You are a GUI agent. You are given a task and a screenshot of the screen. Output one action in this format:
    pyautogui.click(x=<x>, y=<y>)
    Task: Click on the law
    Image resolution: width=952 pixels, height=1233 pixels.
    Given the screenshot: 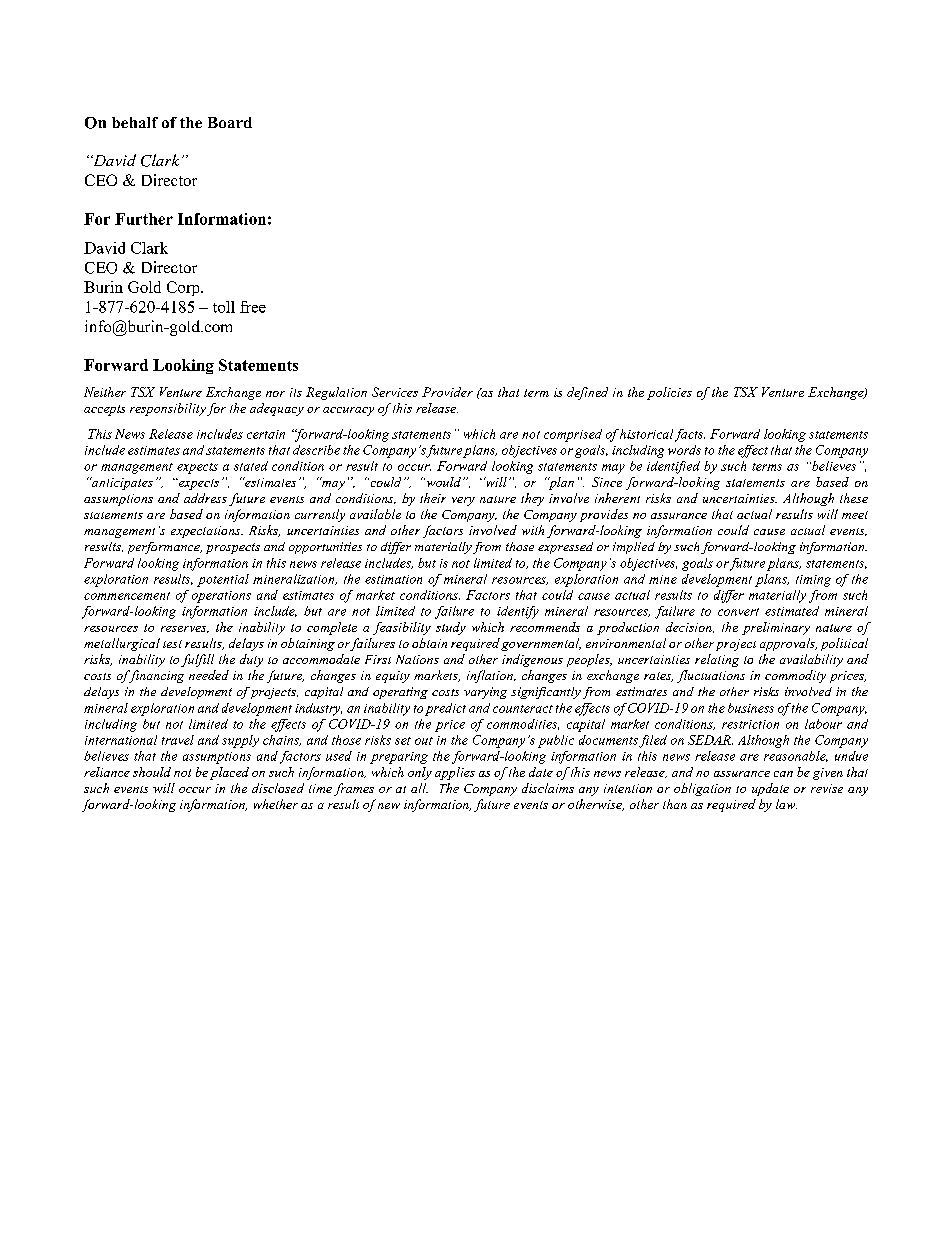 What is the action you would take?
    pyautogui.click(x=786, y=804)
